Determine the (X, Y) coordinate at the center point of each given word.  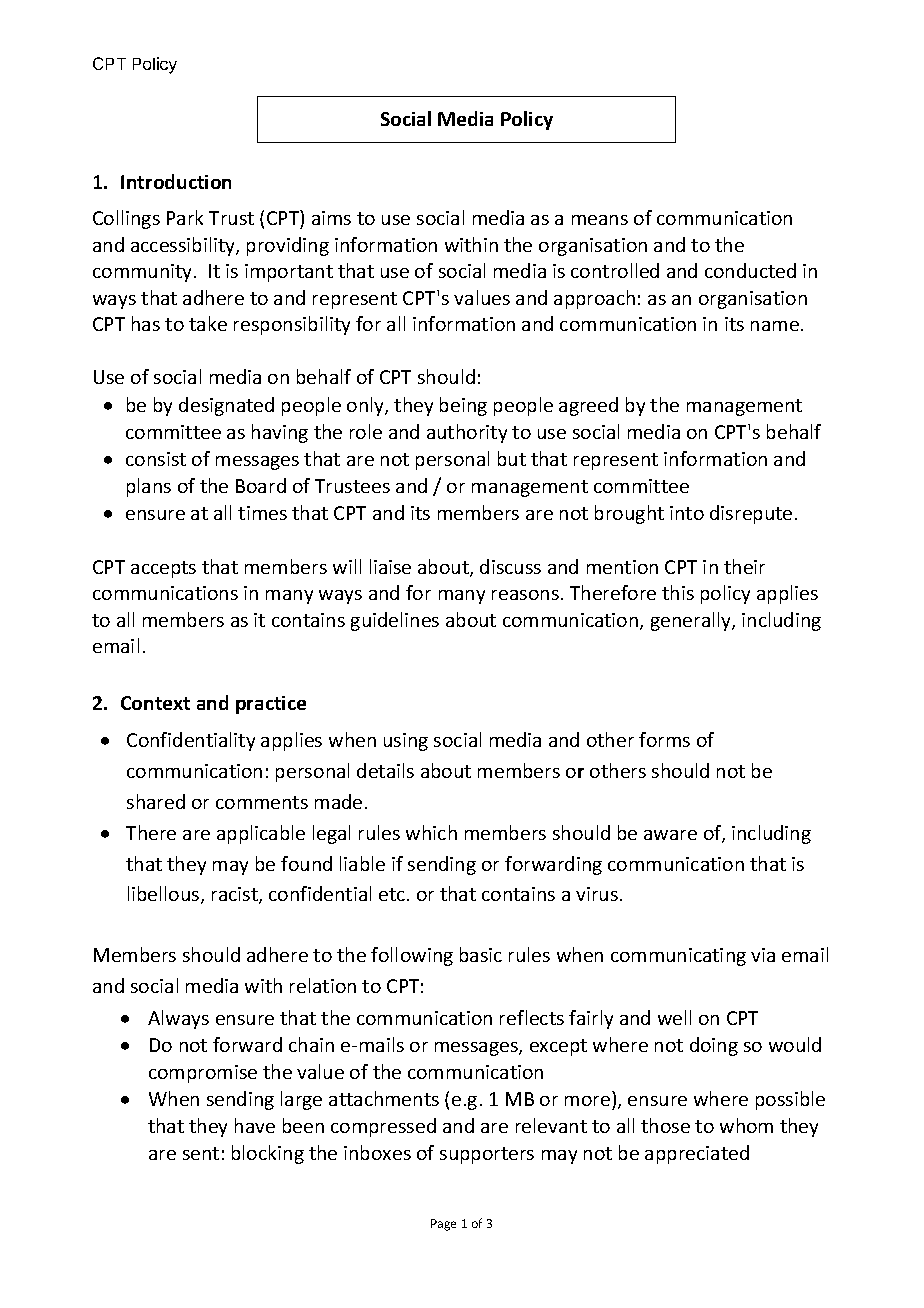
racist (236, 895)
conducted (750, 270)
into (687, 513)
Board (261, 485)
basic (481, 954)
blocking (268, 1154)
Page (443, 1225)
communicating (678, 957)
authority (467, 433)
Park (185, 217)
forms (664, 739)
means (600, 220)
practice (271, 705)
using (406, 742)
